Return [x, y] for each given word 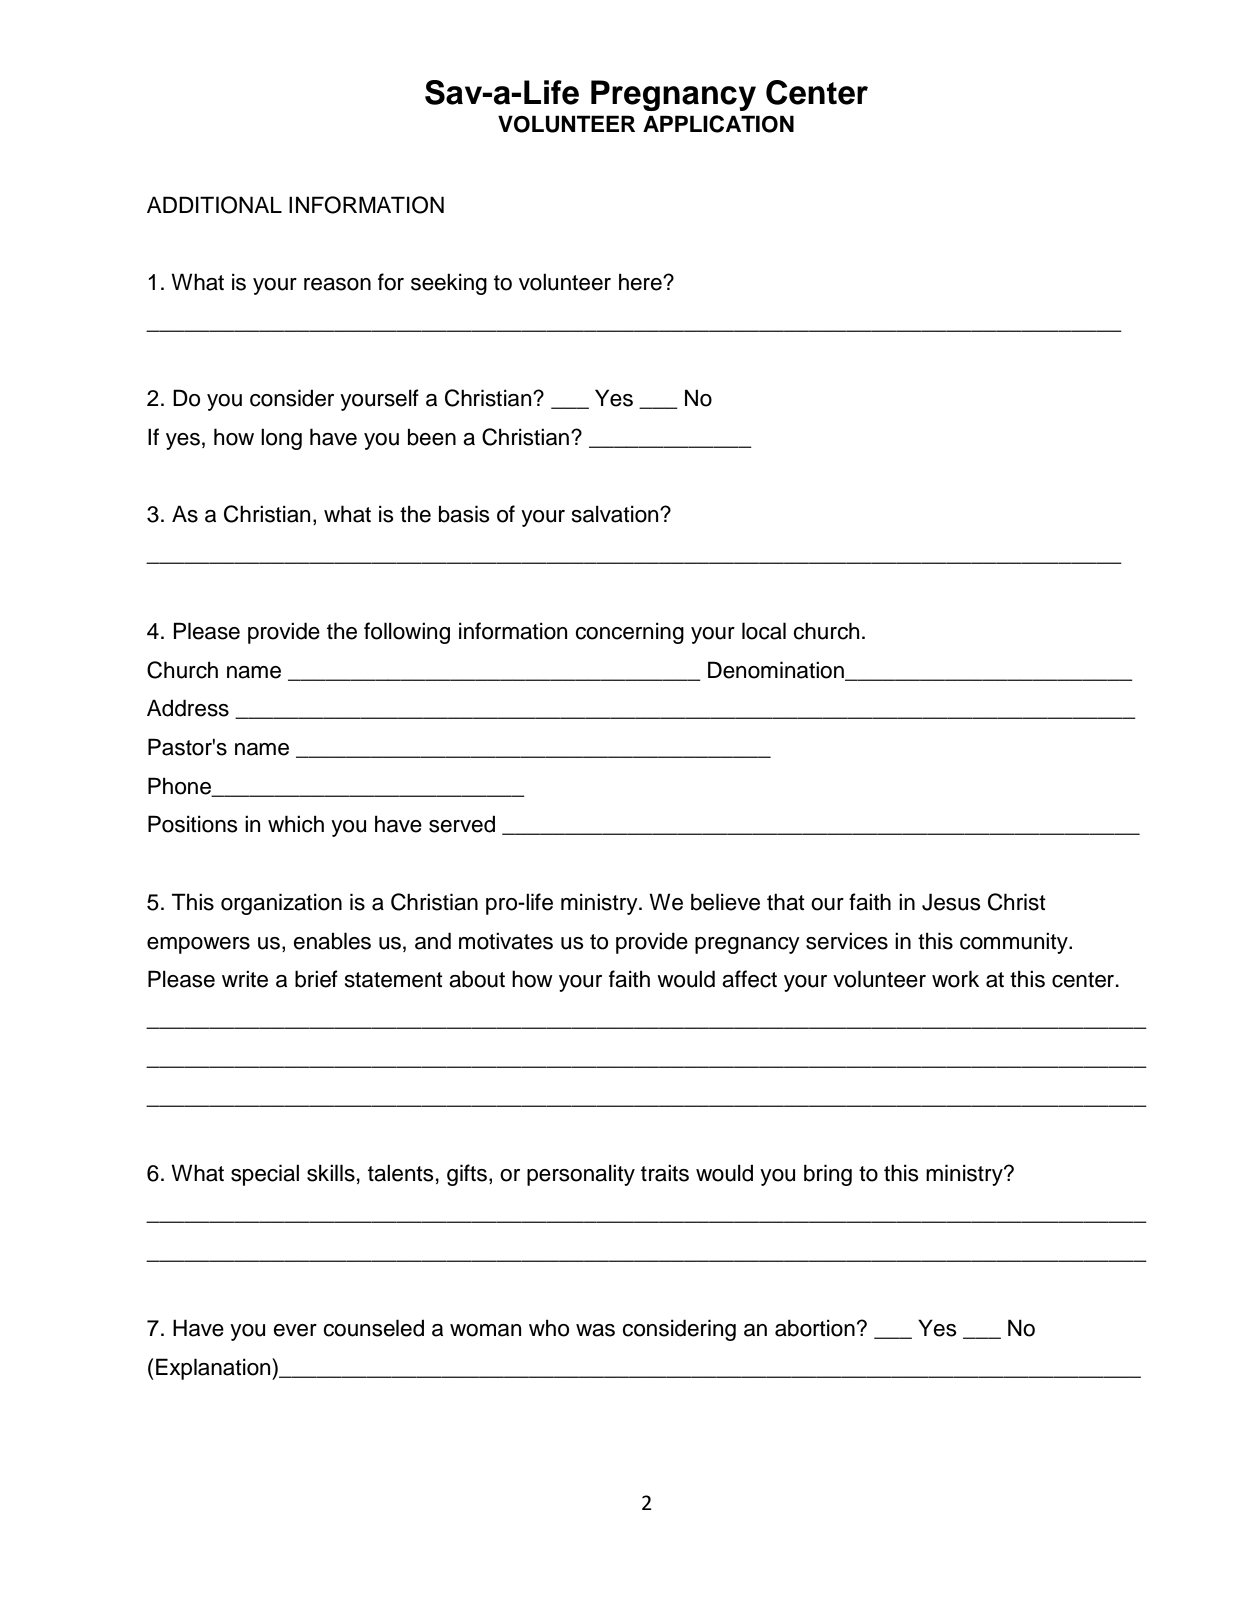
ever [295, 1330]
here [641, 282]
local [764, 631]
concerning [629, 633]
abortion [815, 1328]
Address [188, 708]
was [595, 1330]
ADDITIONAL [214, 205]
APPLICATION [718, 124]
